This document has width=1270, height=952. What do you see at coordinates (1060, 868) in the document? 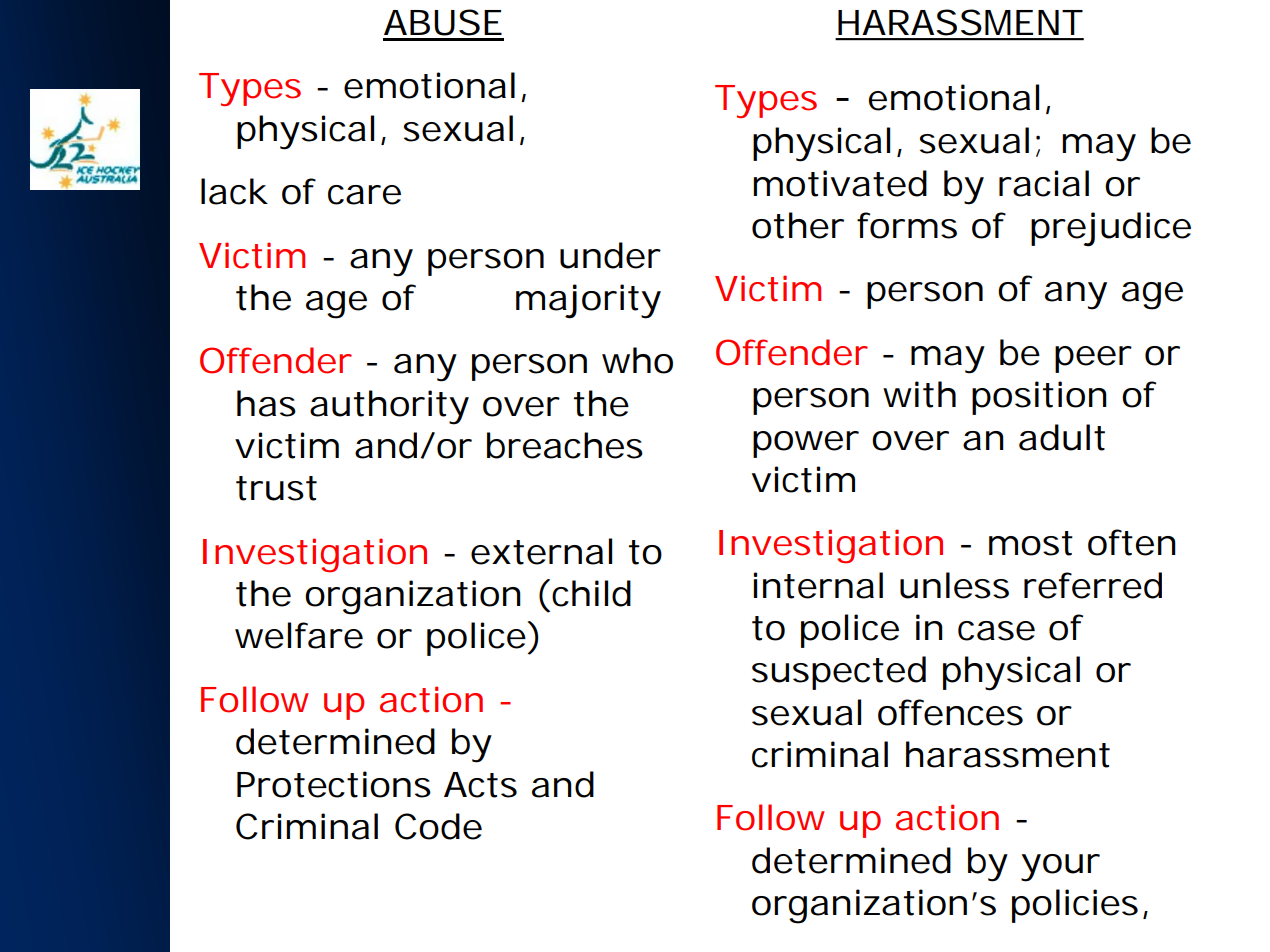
I see `your` at bounding box center [1060, 868].
